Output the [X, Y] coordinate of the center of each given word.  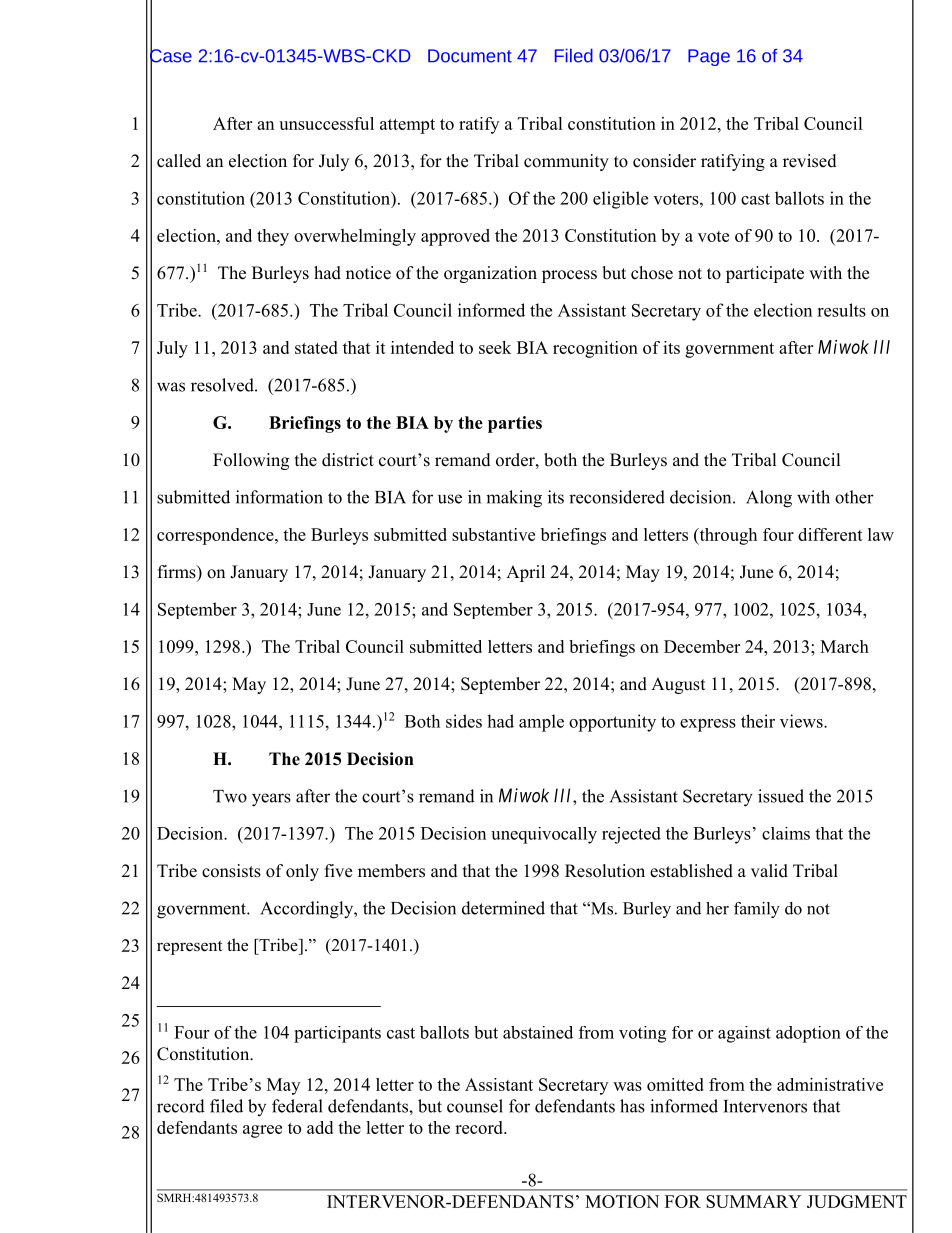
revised [810, 161]
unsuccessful [326, 123]
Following [251, 461]
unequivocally [544, 835]
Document [470, 56]
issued [781, 796]
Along [769, 499]
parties [515, 424]
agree [262, 1131]
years [271, 800]
